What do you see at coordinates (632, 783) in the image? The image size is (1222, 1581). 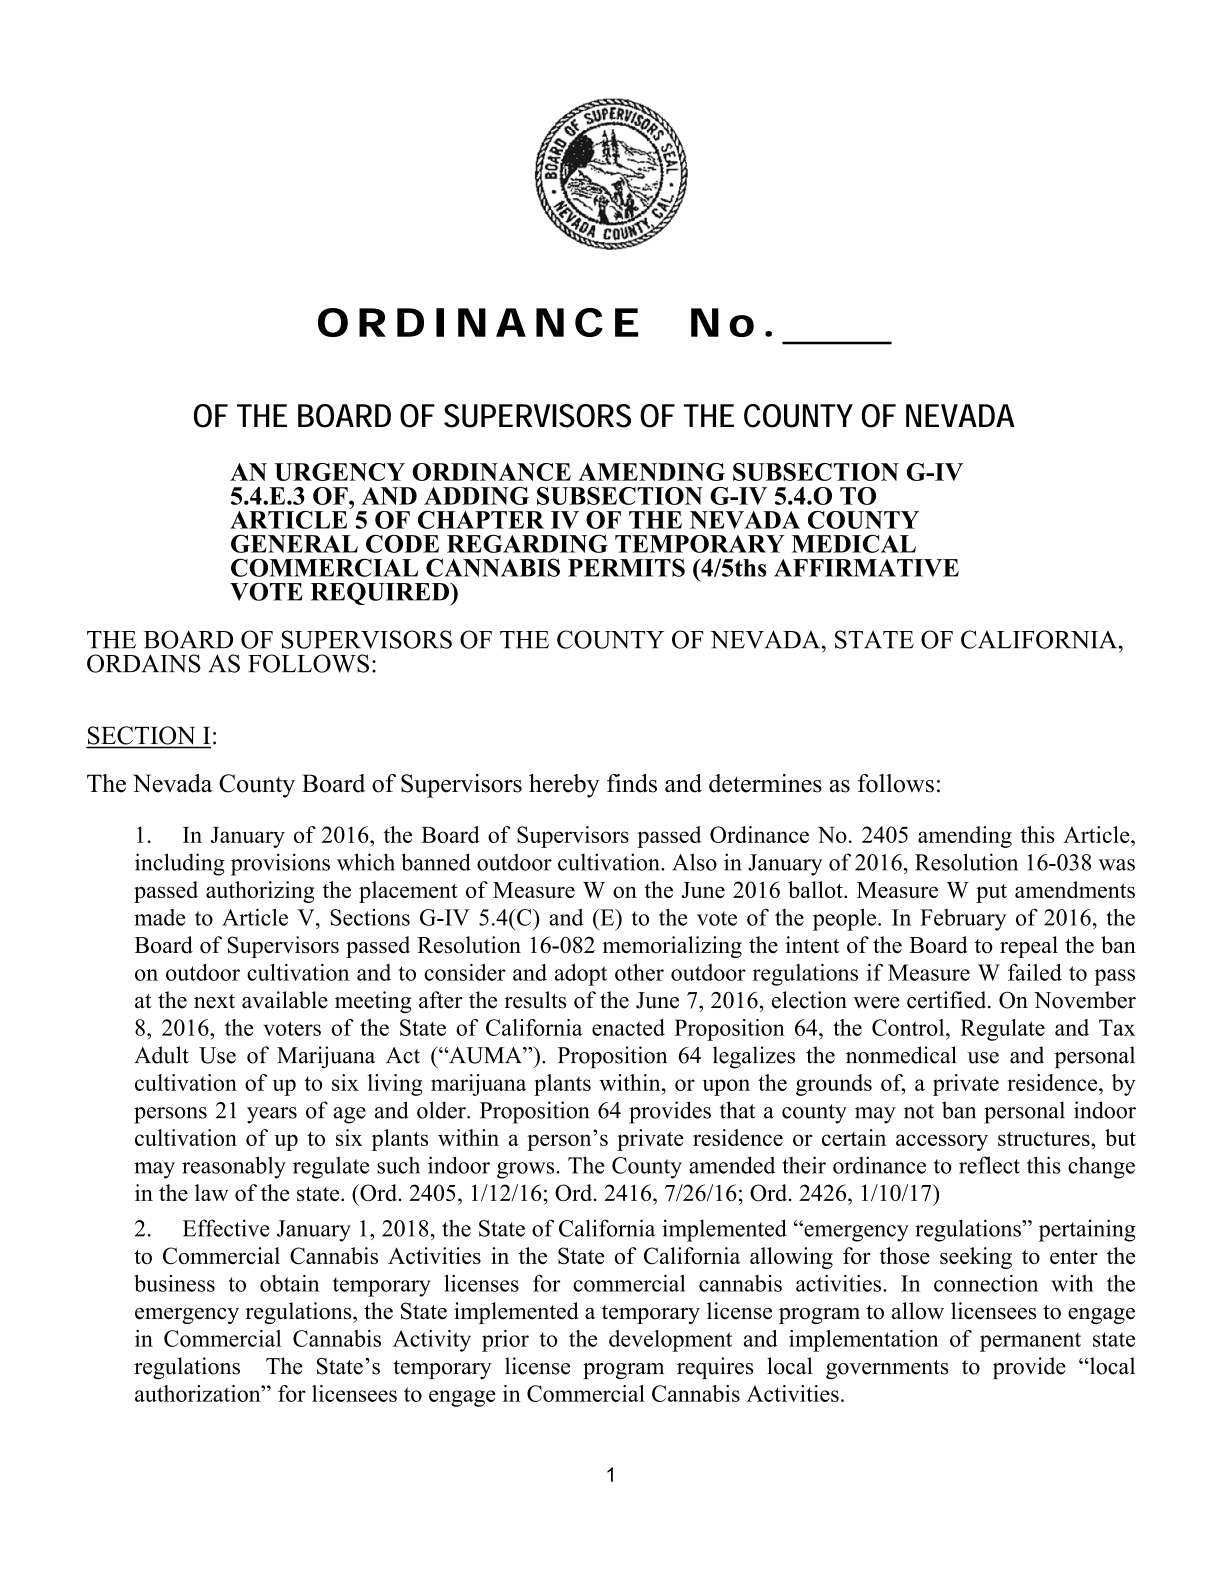 I see `finds` at bounding box center [632, 783].
